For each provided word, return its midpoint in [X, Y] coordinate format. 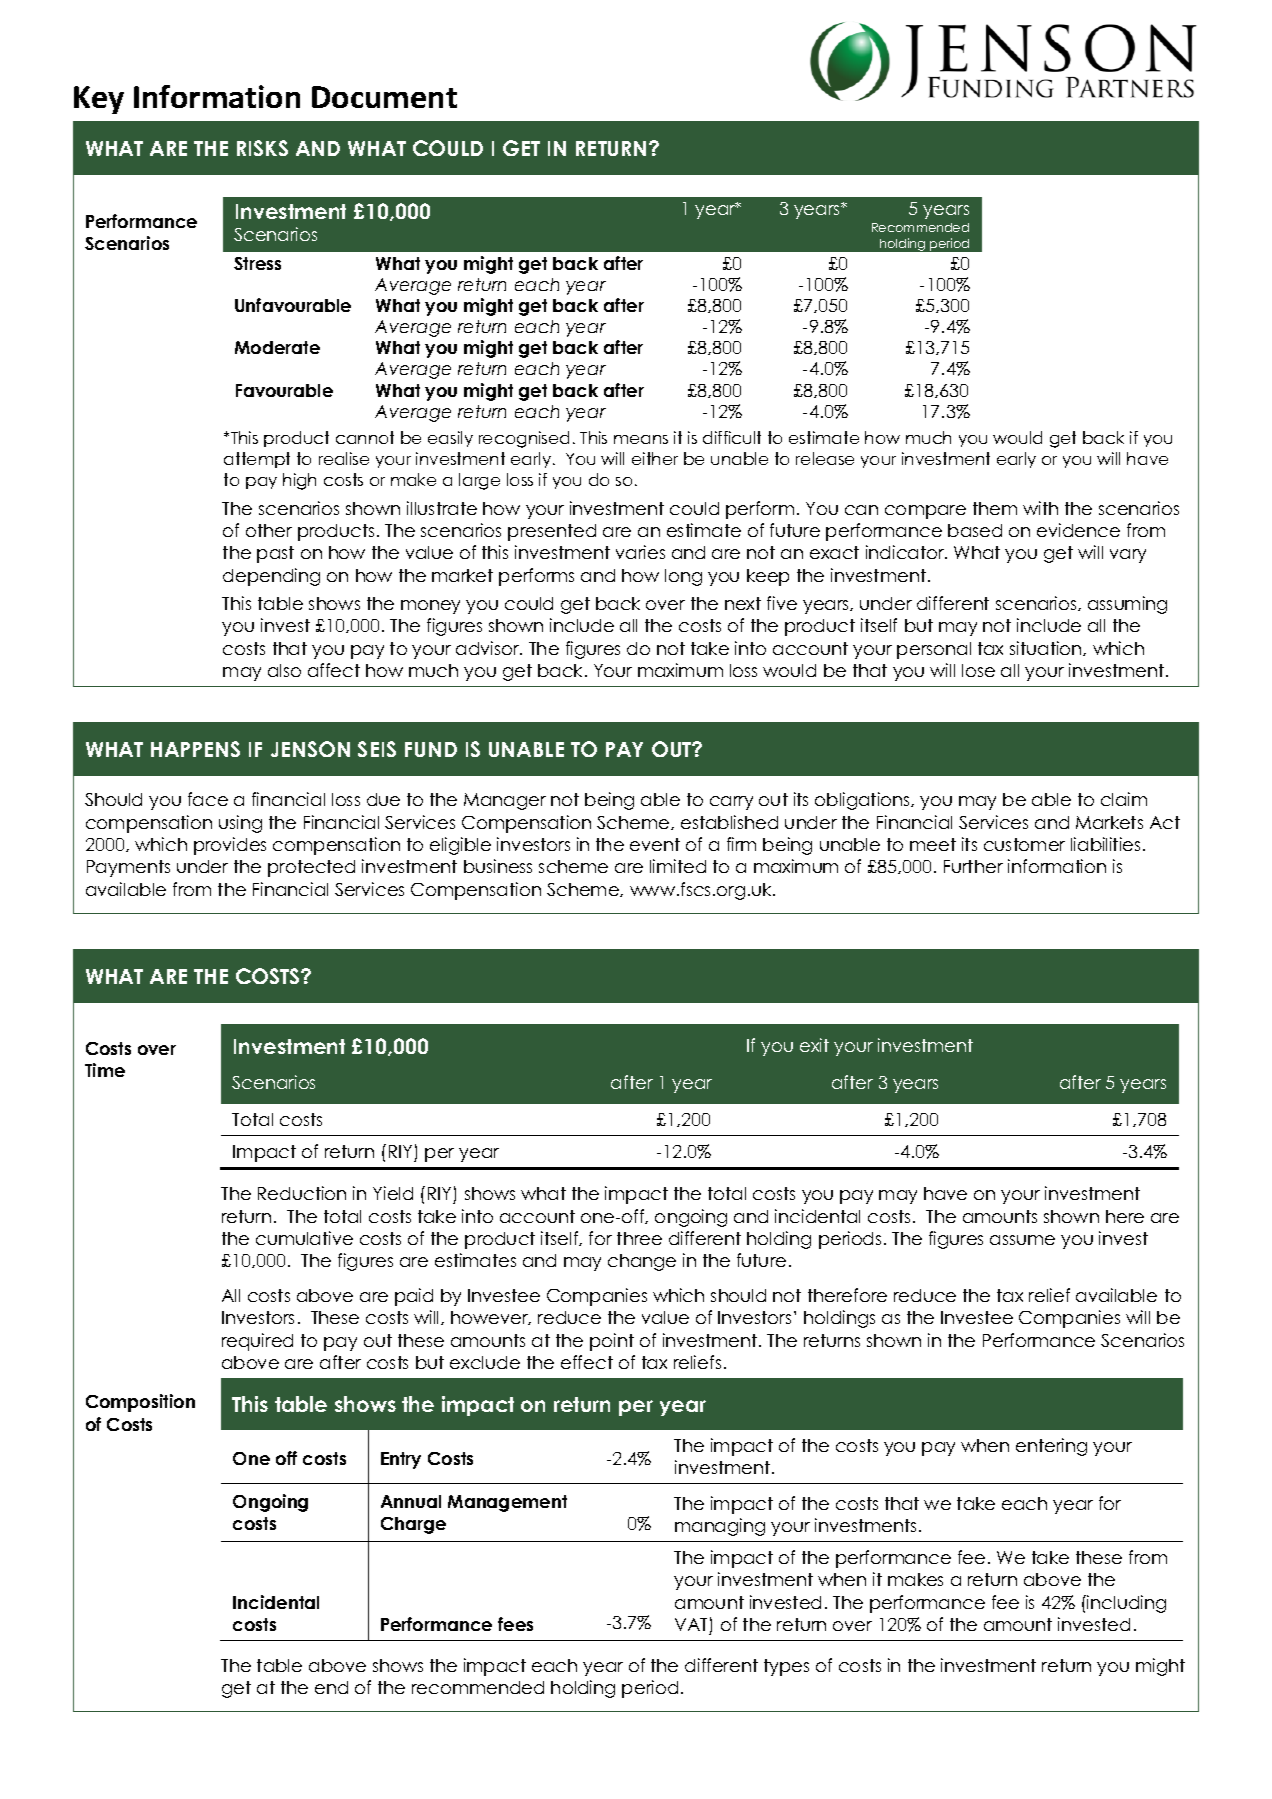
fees [515, 1624]
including [1125, 1604]
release [825, 458]
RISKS [262, 148]
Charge [413, 1525]
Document [384, 97]
